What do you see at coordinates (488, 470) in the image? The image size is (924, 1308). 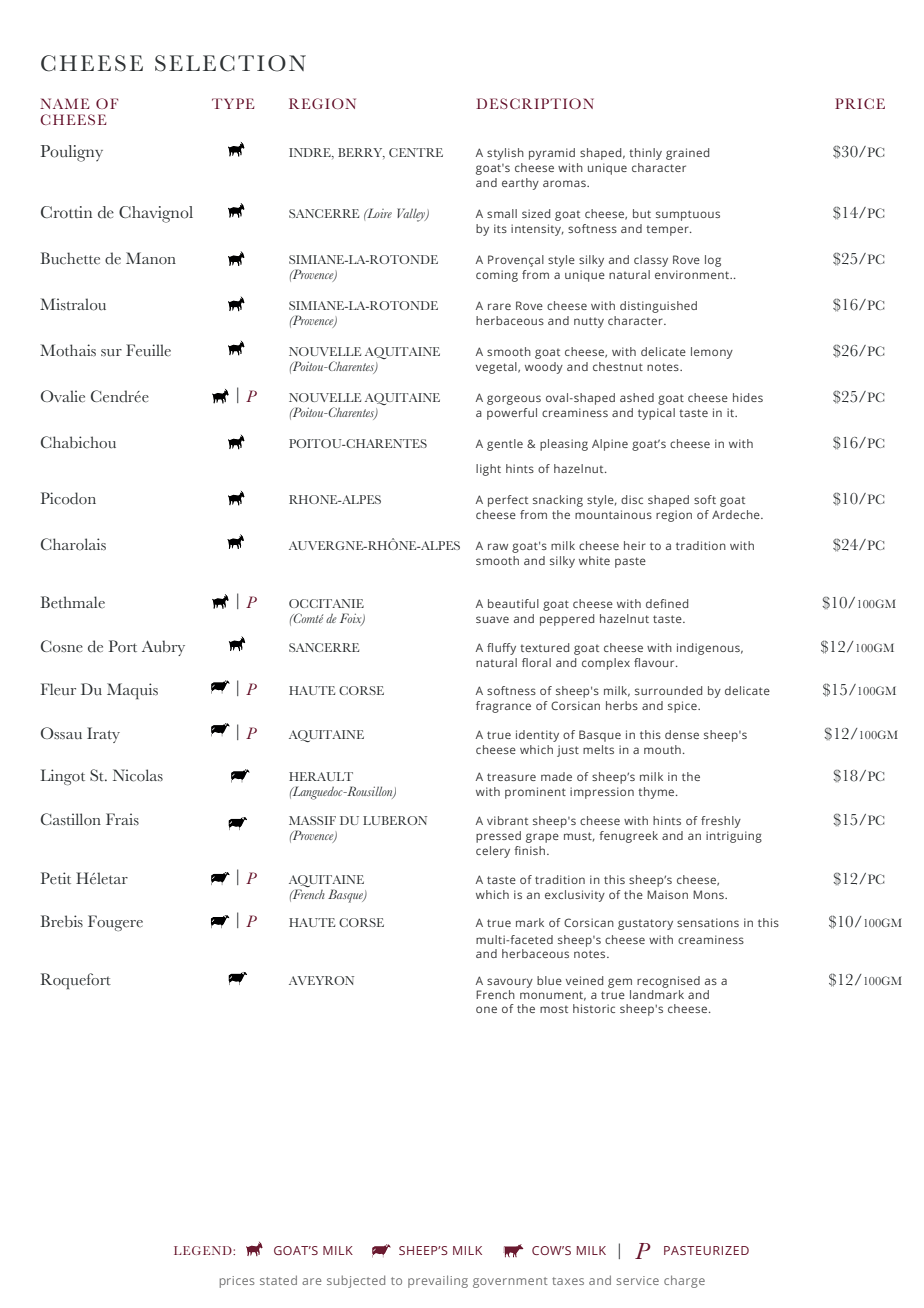 I see `light` at bounding box center [488, 470].
